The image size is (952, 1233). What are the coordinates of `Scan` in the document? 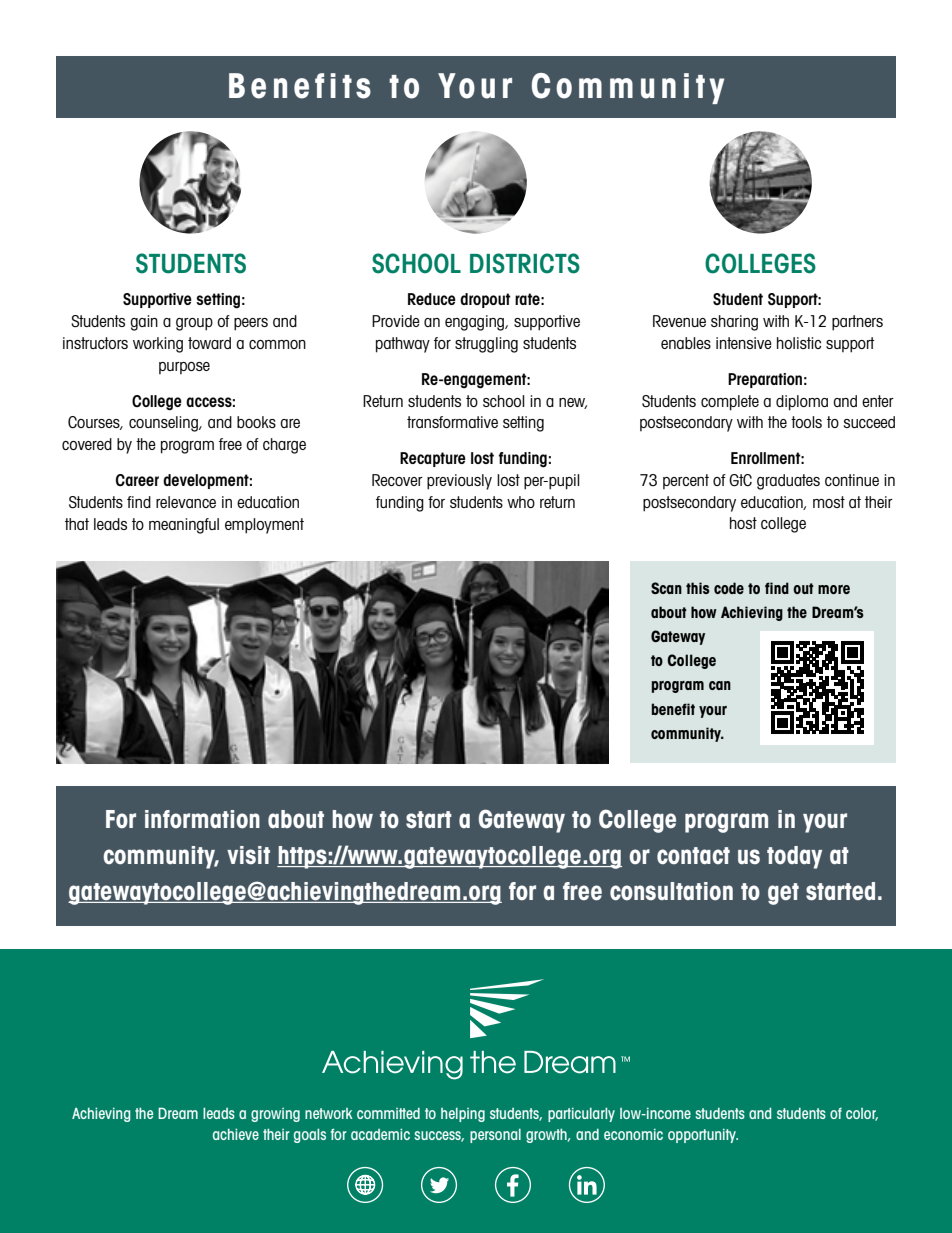 It's located at (666, 588).
